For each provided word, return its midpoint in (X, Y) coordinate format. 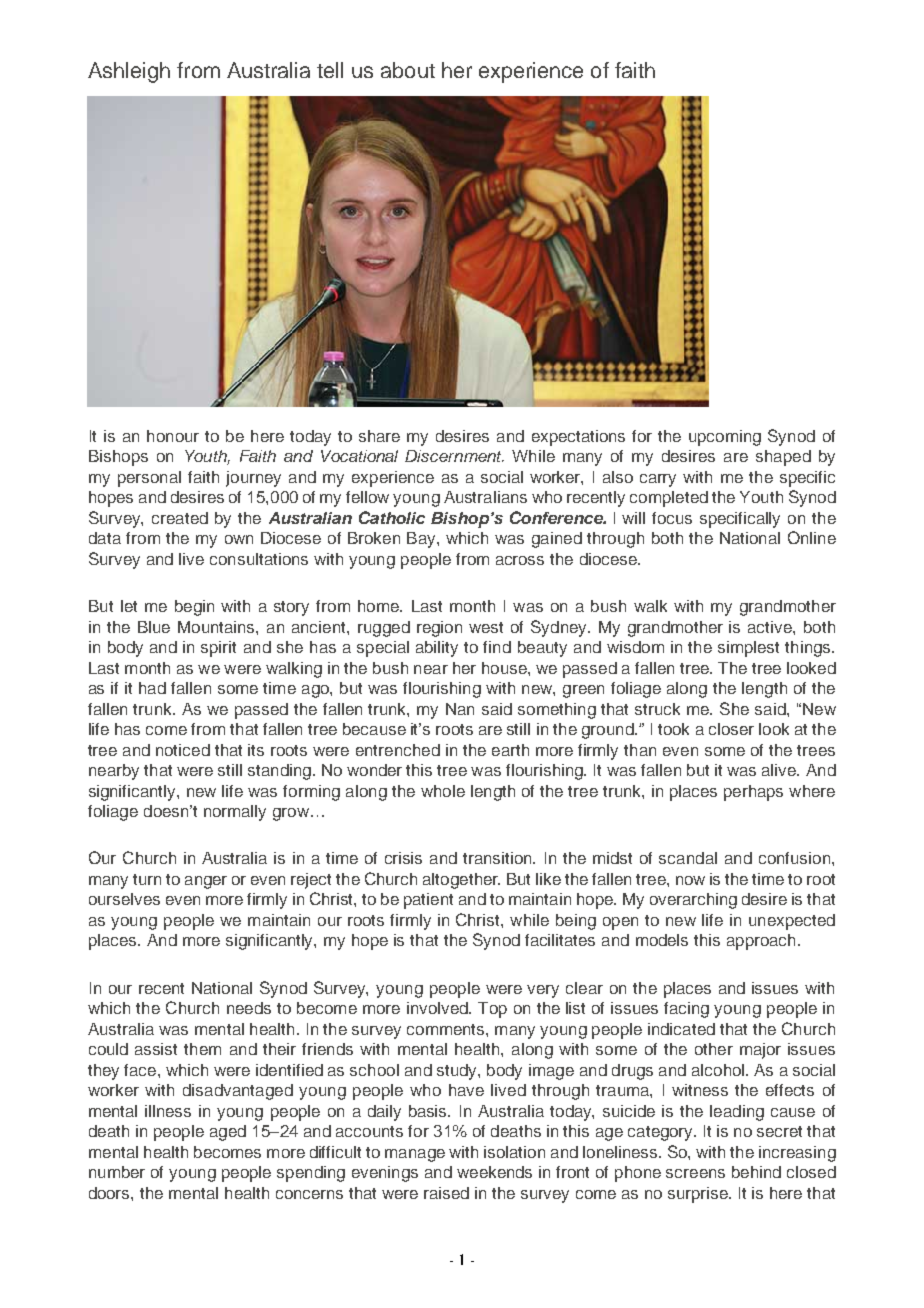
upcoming (725, 438)
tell (330, 70)
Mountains (217, 627)
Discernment (454, 456)
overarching (693, 901)
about (408, 70)
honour (173, 436)
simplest (748, 649)
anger (206, 882)
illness (168, 1111)
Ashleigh (129, 72)
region (439, 629)
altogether (461, 881)
